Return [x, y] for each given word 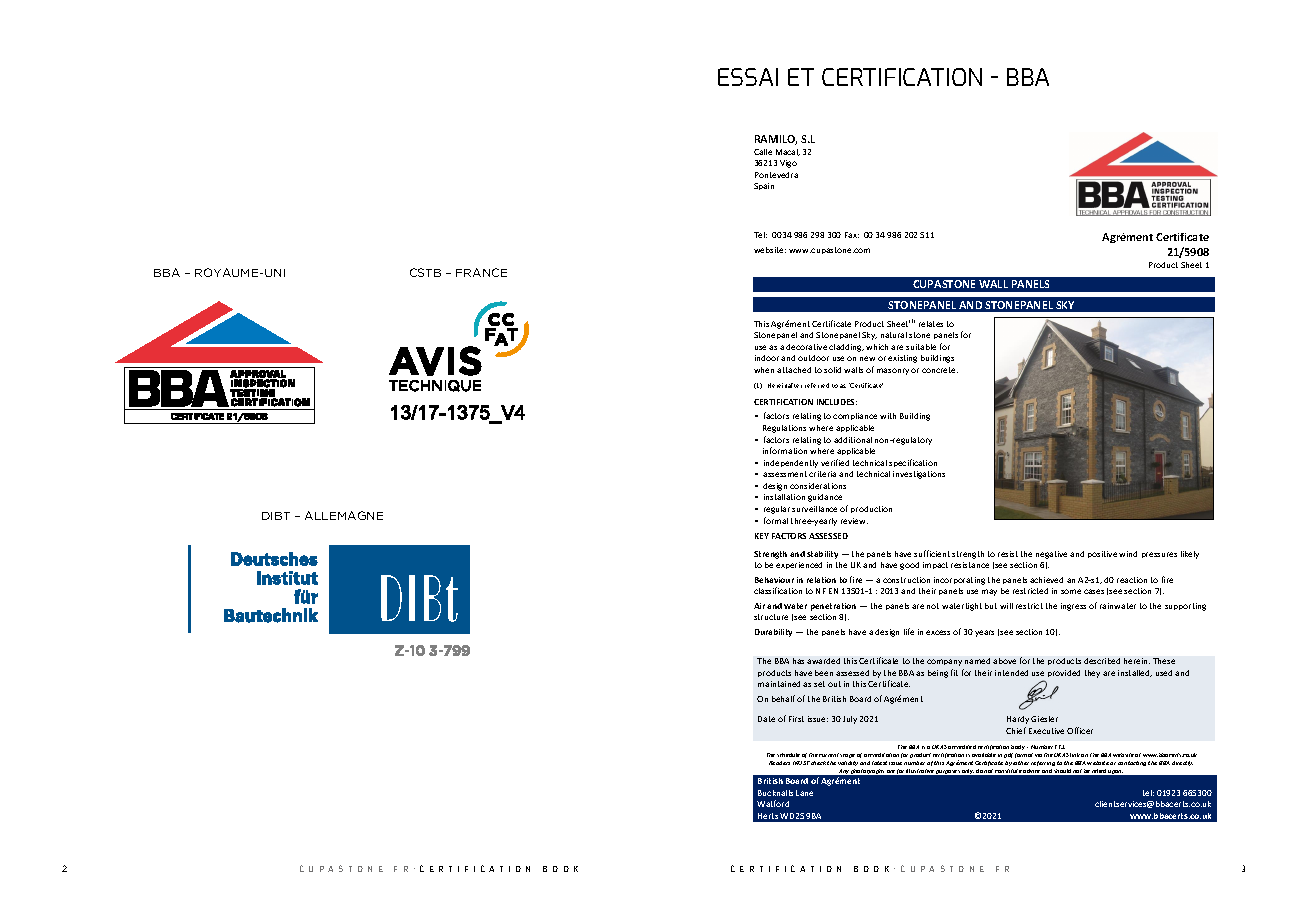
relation [821, 580]
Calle [763, 152]
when [764, 370]
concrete [940, 370]
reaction [1132, 580]
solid [832, 370]
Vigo [788, 164]
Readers [779, 763]
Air [759, 606]
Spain [764, 186]
